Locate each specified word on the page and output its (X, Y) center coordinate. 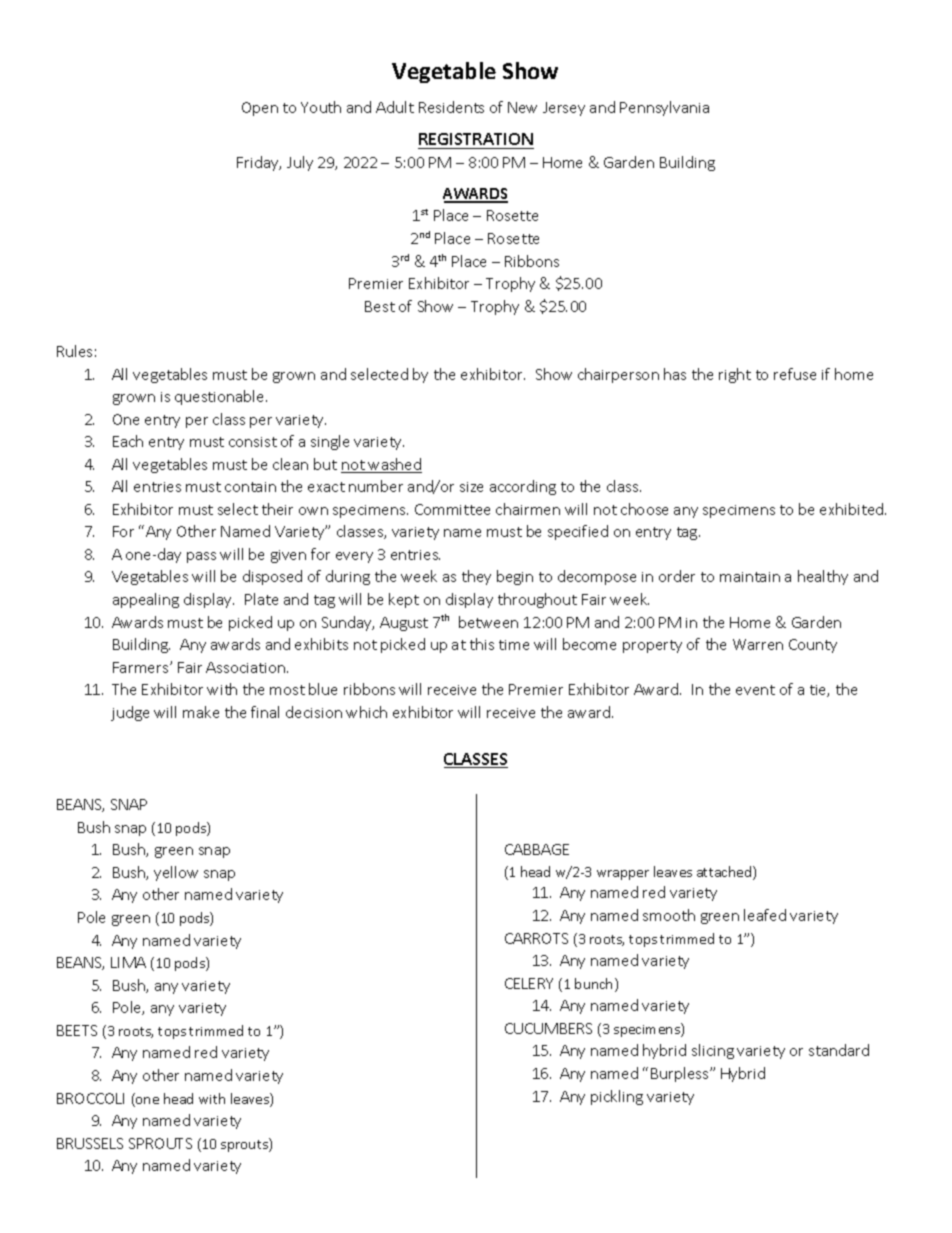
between (488, 622)
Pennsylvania (664, 108)
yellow (176, 873)
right (735, 375)
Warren (758, 644)
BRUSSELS (90, 1143)
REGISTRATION (476, 139)
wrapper (623, 875)
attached (725, 873)
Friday (259, 163)
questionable (221, 397)
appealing (146, 600)
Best (380, 306)
